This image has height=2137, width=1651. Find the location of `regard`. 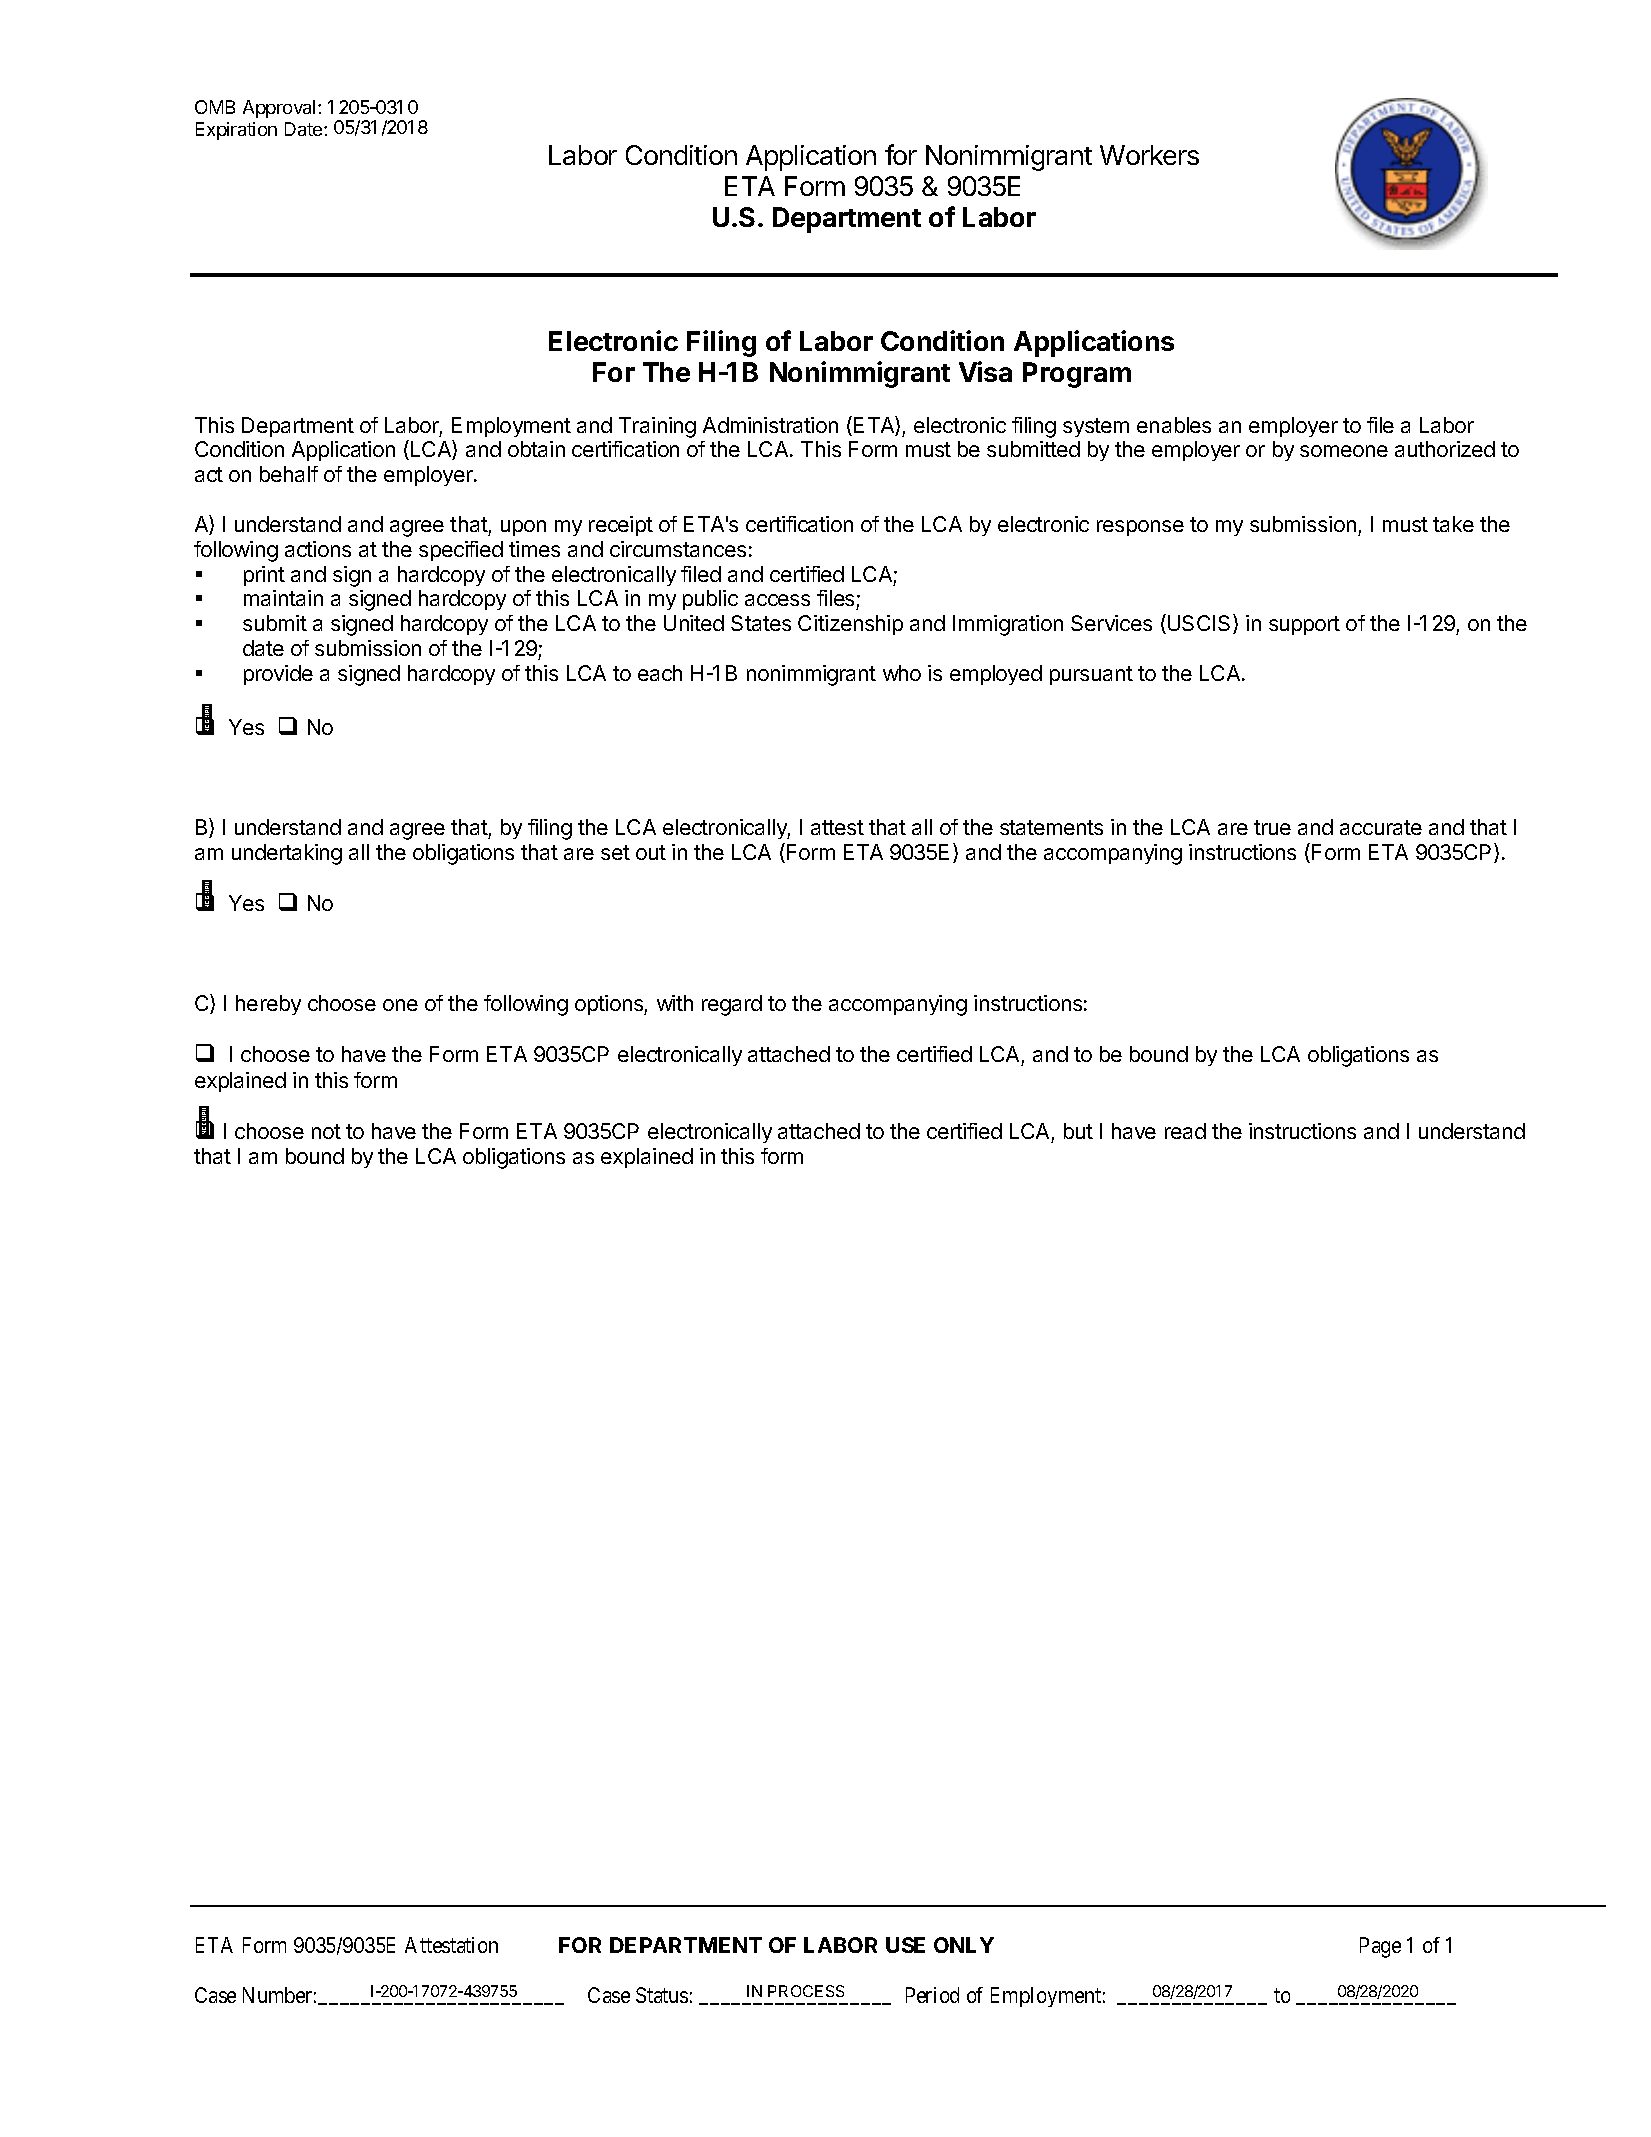

regard is located at coordinates (732, 1005).
